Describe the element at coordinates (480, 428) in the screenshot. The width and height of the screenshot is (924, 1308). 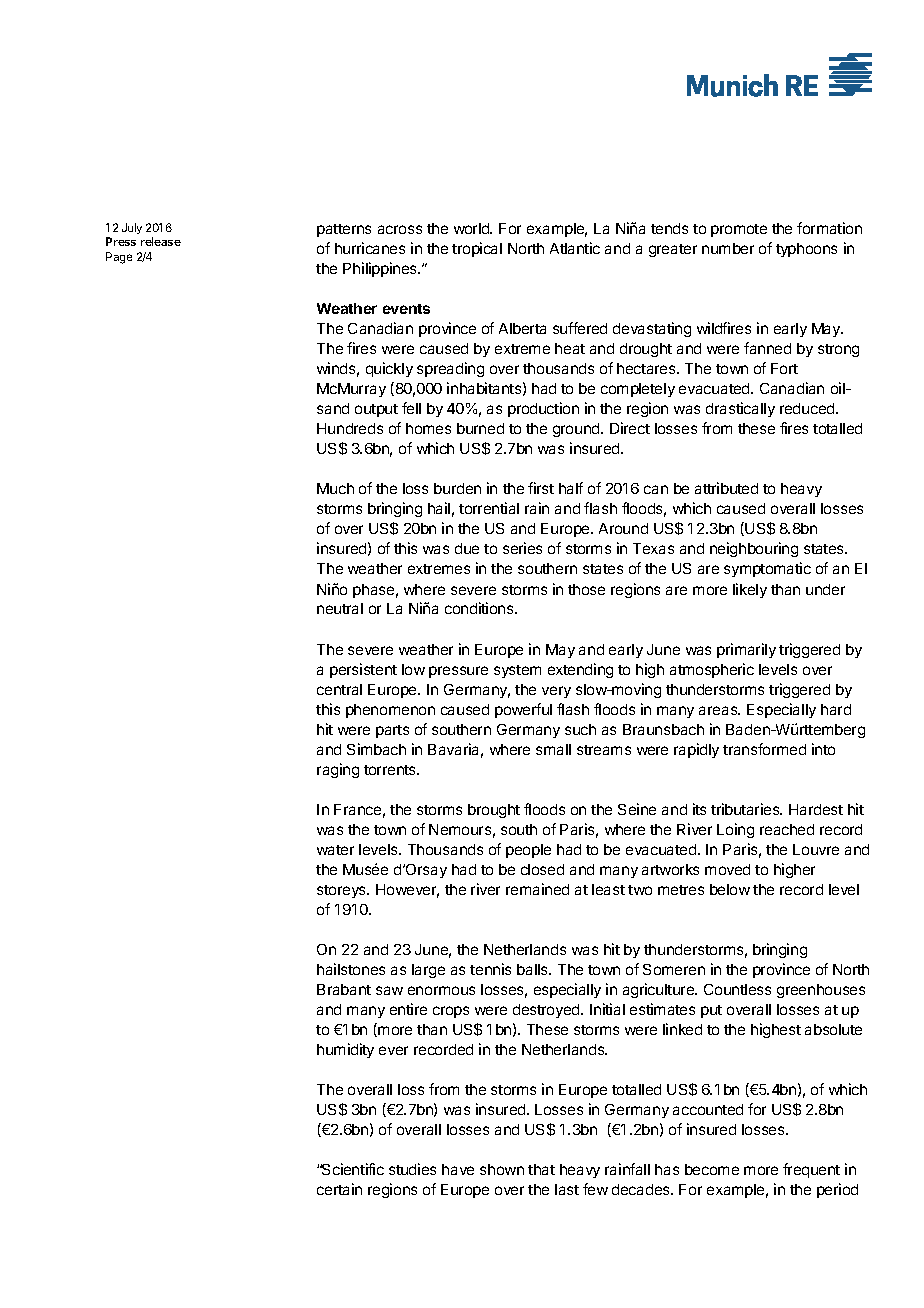
I see `burned` at that location.
